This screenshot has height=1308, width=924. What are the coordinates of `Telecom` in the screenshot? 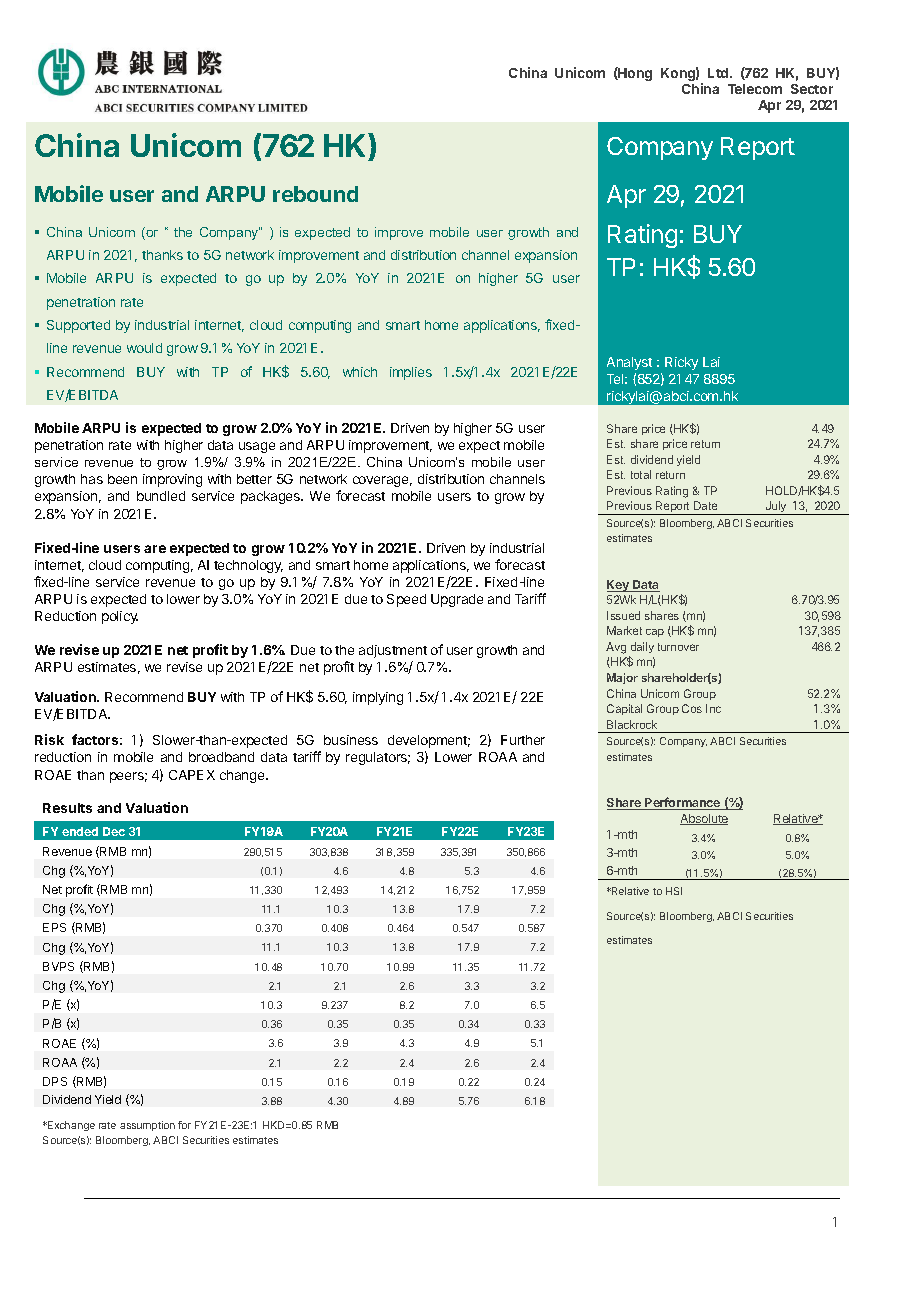 It's located at (755, 89).
